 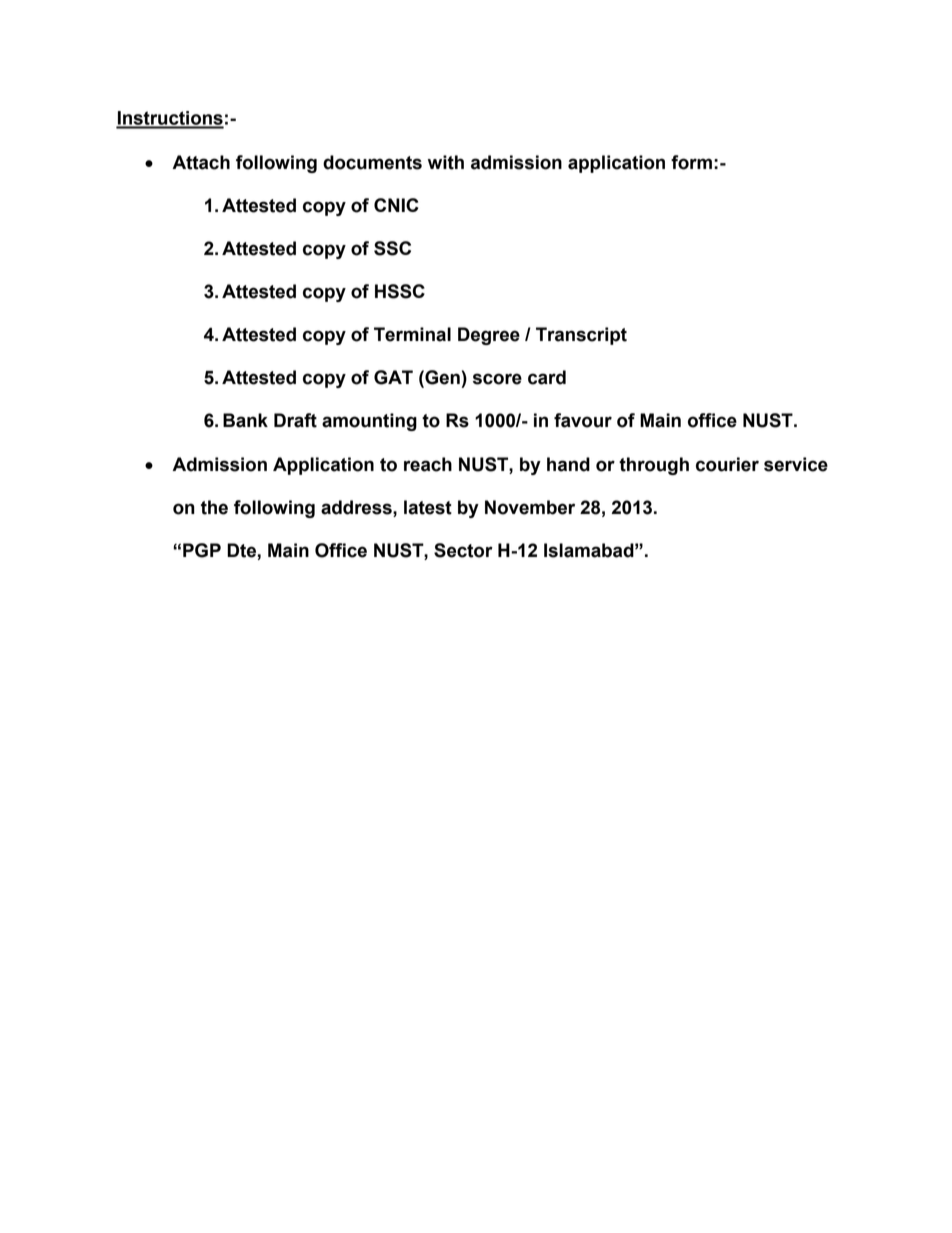 I want to click on card, so click(x=547, y=377).
